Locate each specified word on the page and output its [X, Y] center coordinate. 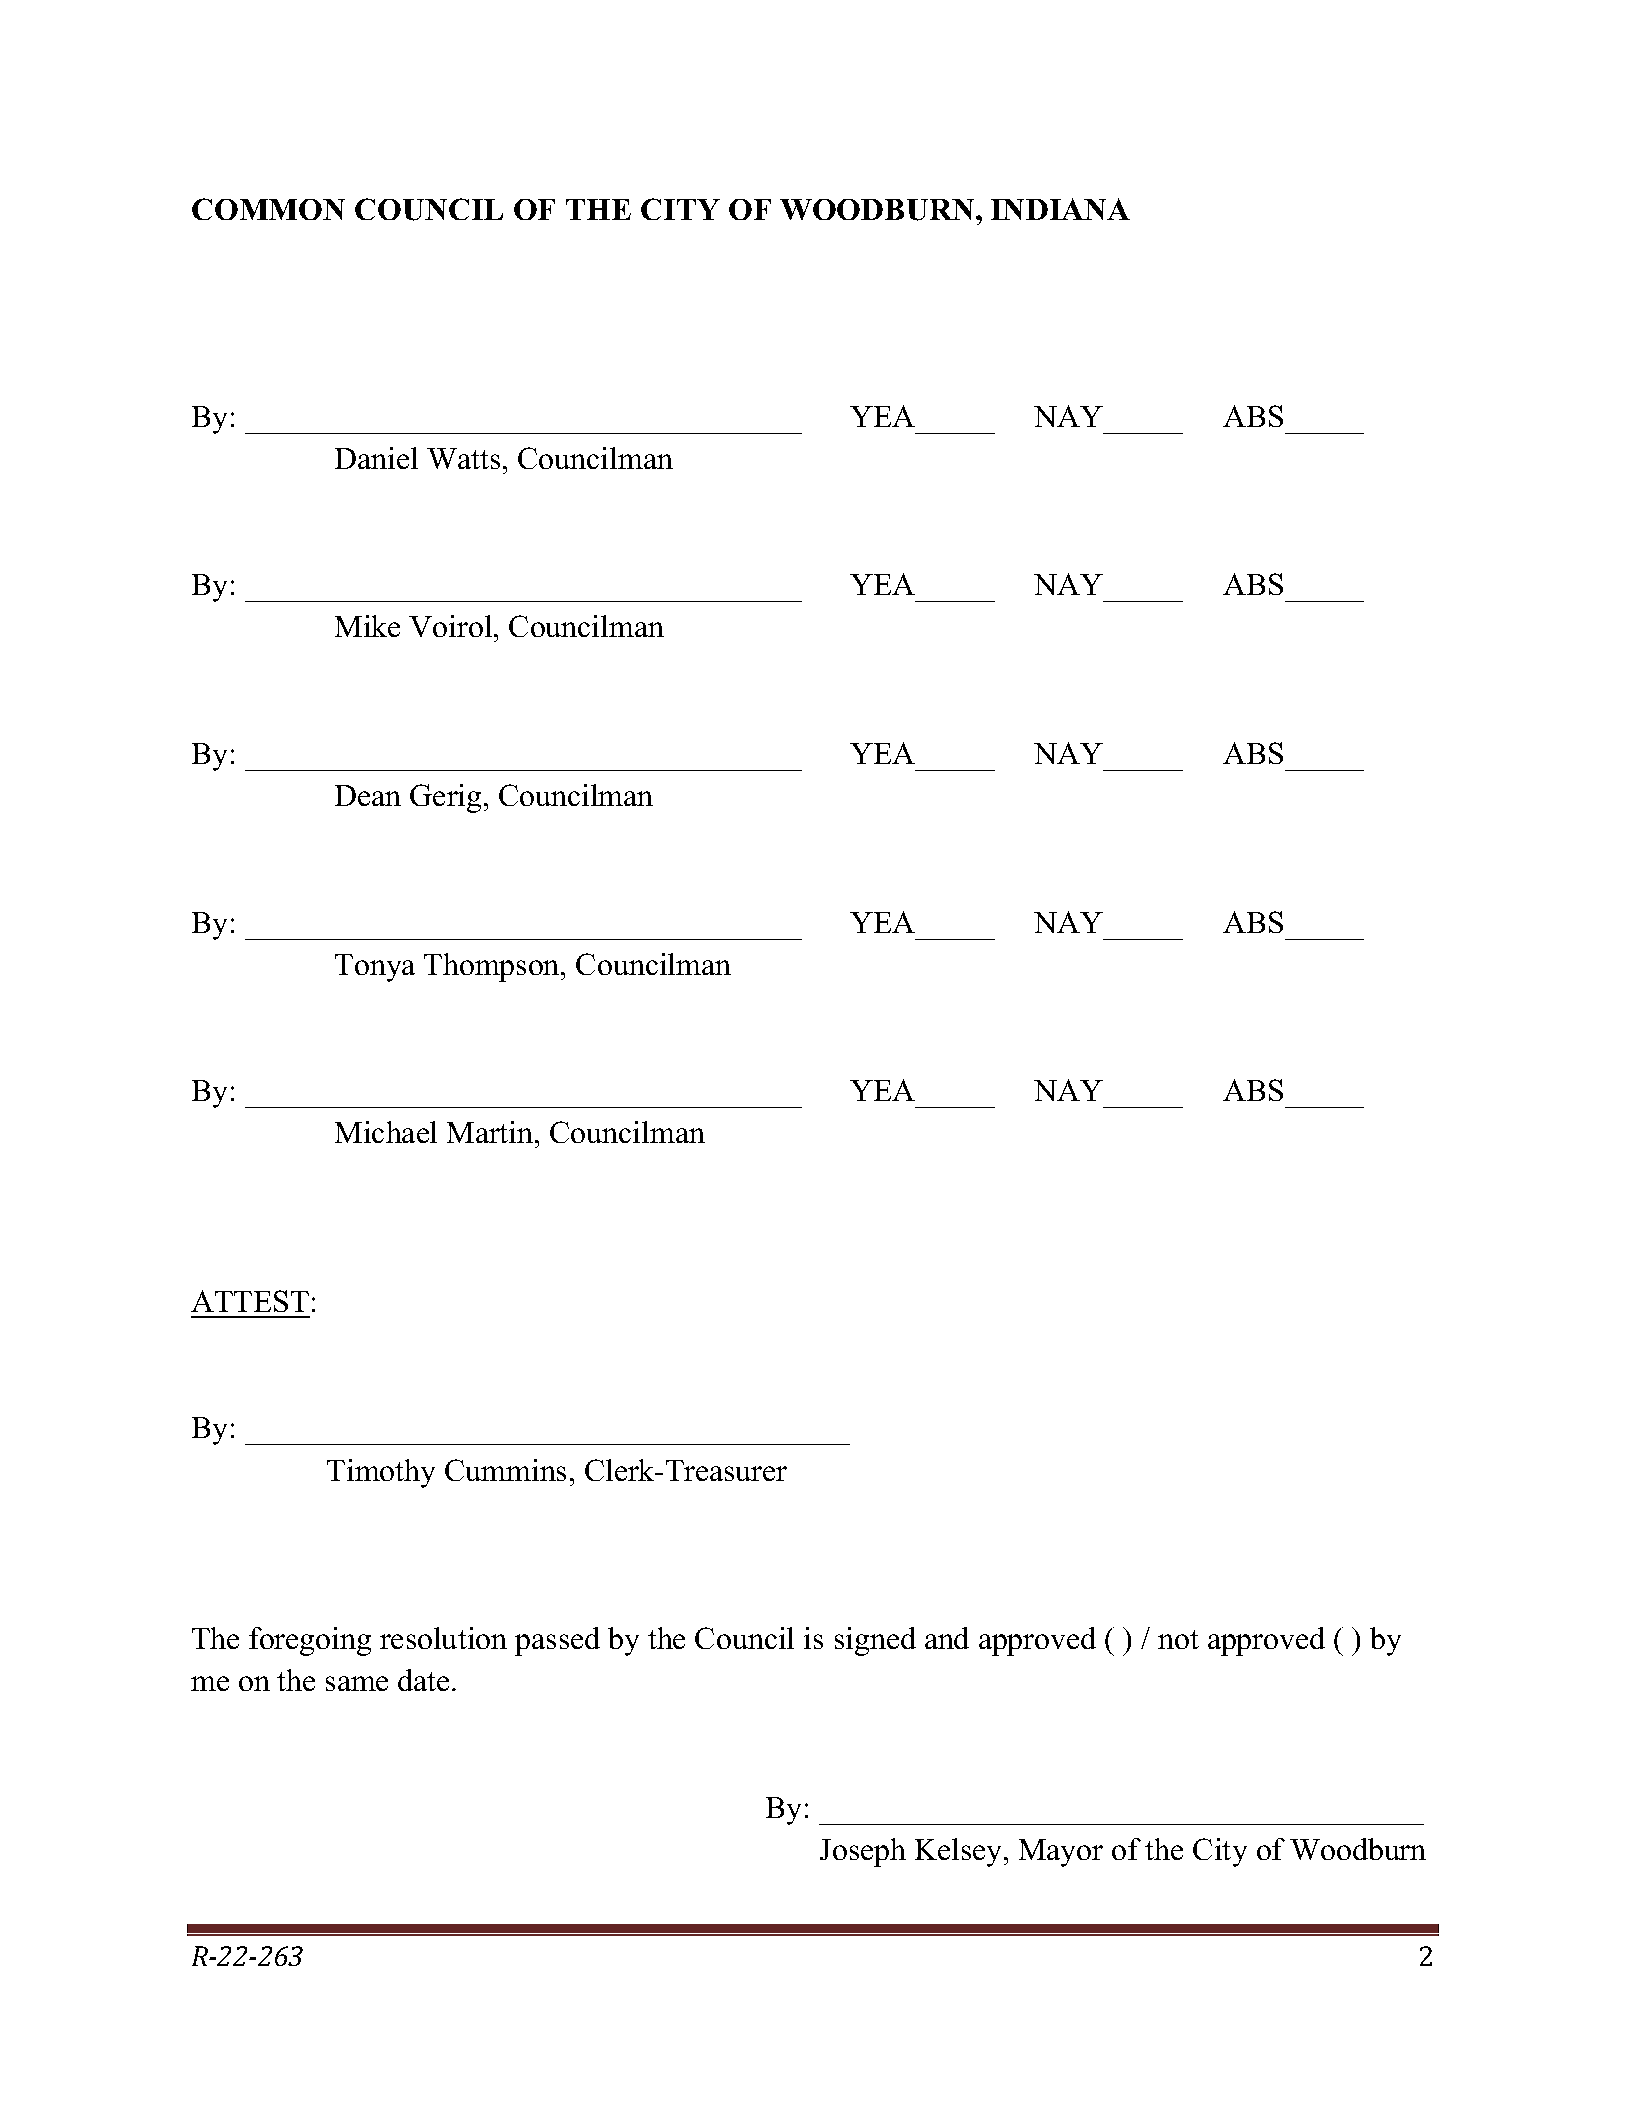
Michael [386, 1132]
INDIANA [1060, 209]
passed [557, 1641]
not [1178, 1639]
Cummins [505, 1470]
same [357, 1683]
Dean [368, 795]
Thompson [493, 967]
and [947, 1638]
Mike [367, 626]
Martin [491, 1132]
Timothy [381, 1473]
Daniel [376, 458]
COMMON [268, 209]
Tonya [375, 968]
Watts [463, 458]
